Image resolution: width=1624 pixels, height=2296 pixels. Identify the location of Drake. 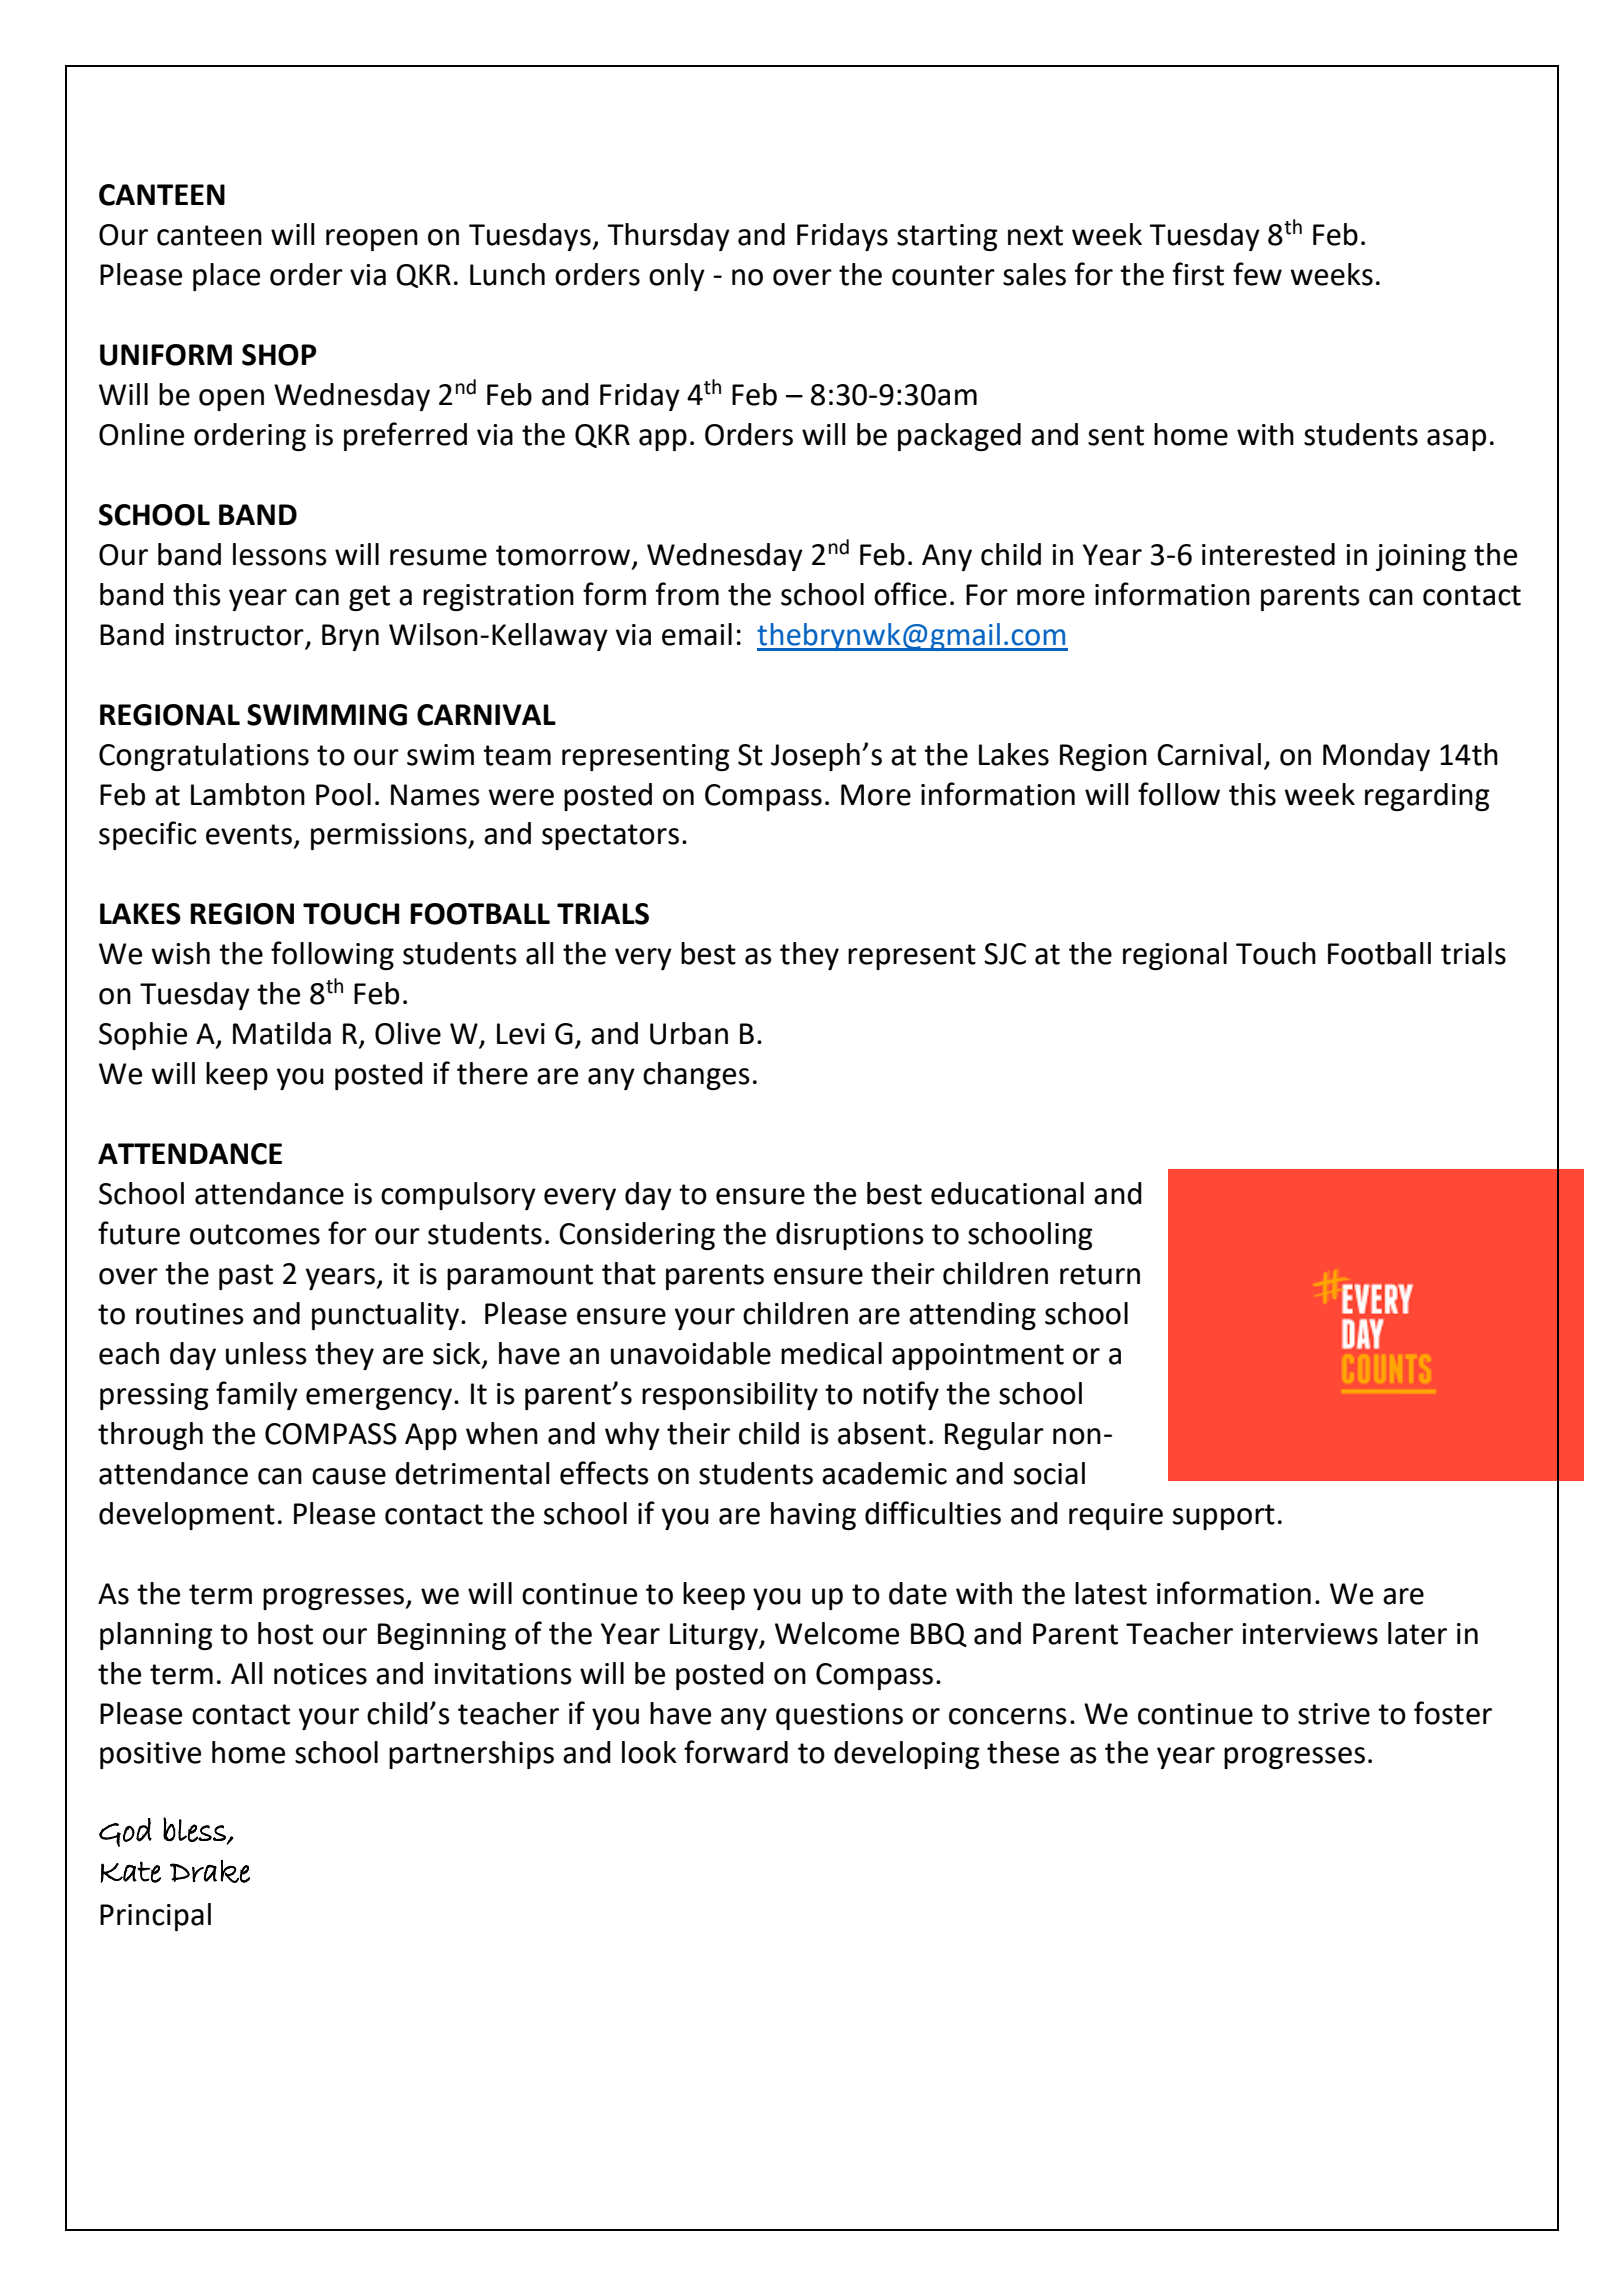
(210, 1871).
